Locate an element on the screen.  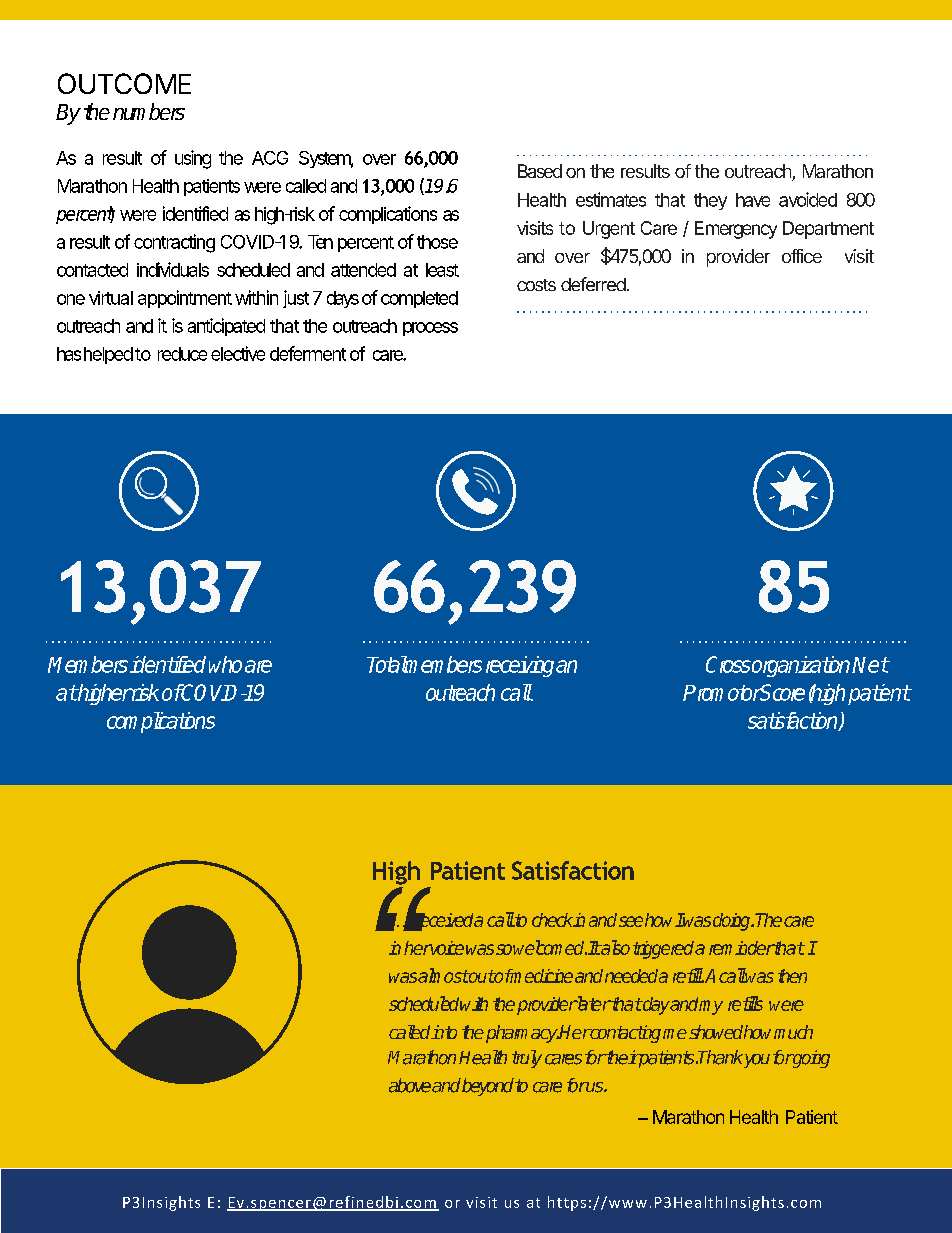
into is located at coordinates (444, 1032).
